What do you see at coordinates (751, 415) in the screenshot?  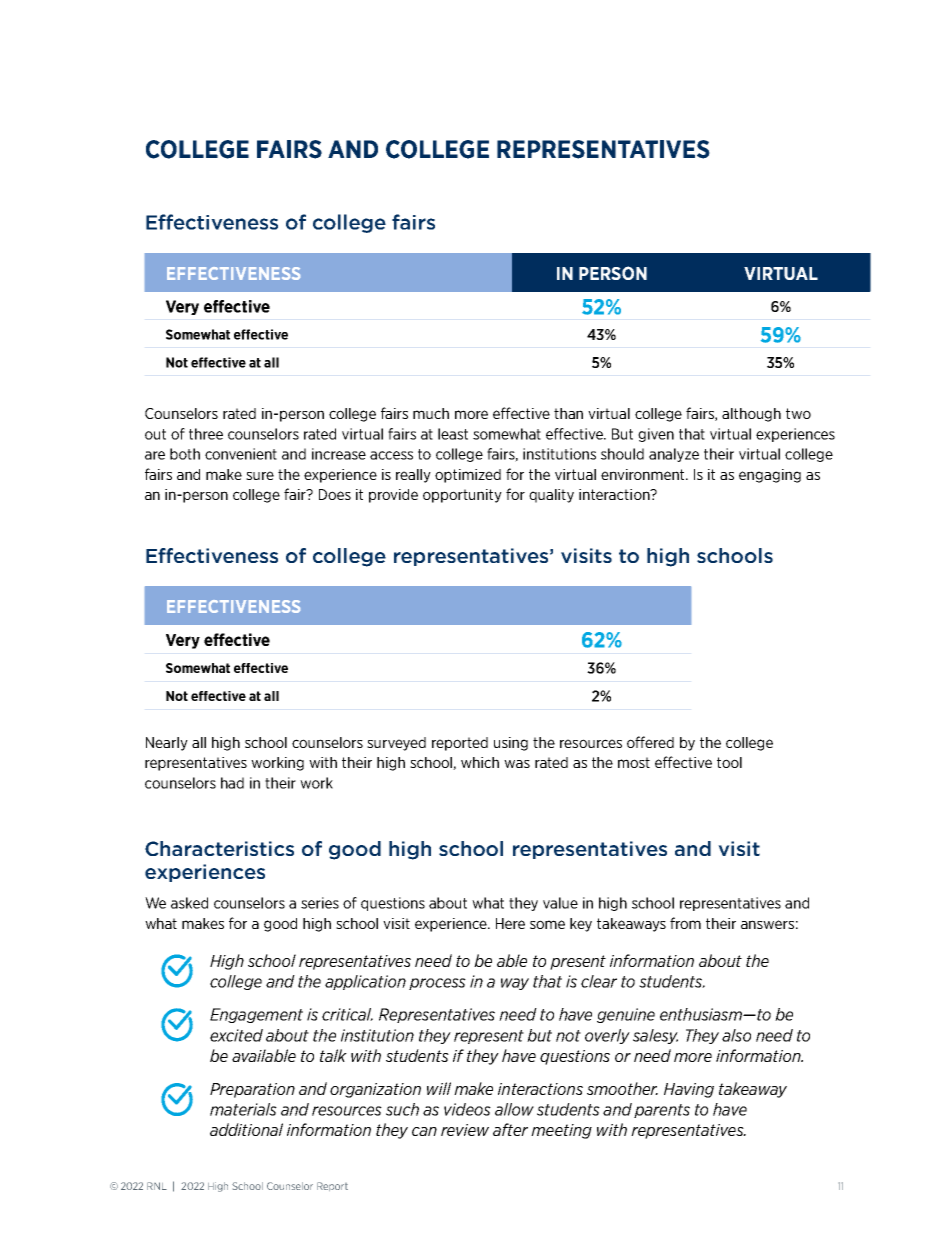 I see `although` at bounding box center [751, 415].
